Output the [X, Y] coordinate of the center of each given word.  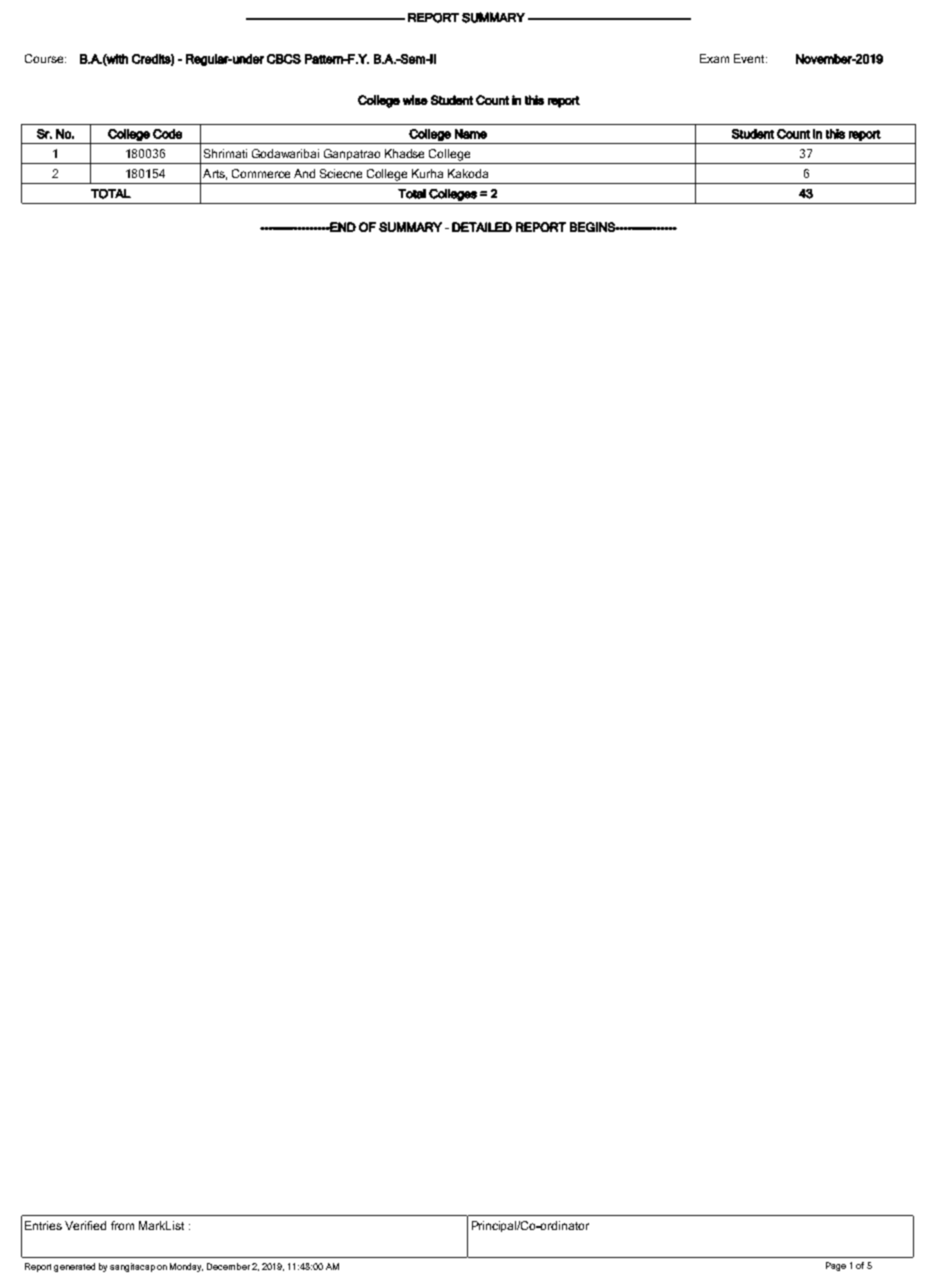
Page [836, 1266]
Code [167, 134]
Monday [186, 1267]
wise [415, 100]
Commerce [261, 173]
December [228, 1266]
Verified [85, 1225]
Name [471, 134]
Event [750, 58]
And [304, 173]
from [122, 1225]
